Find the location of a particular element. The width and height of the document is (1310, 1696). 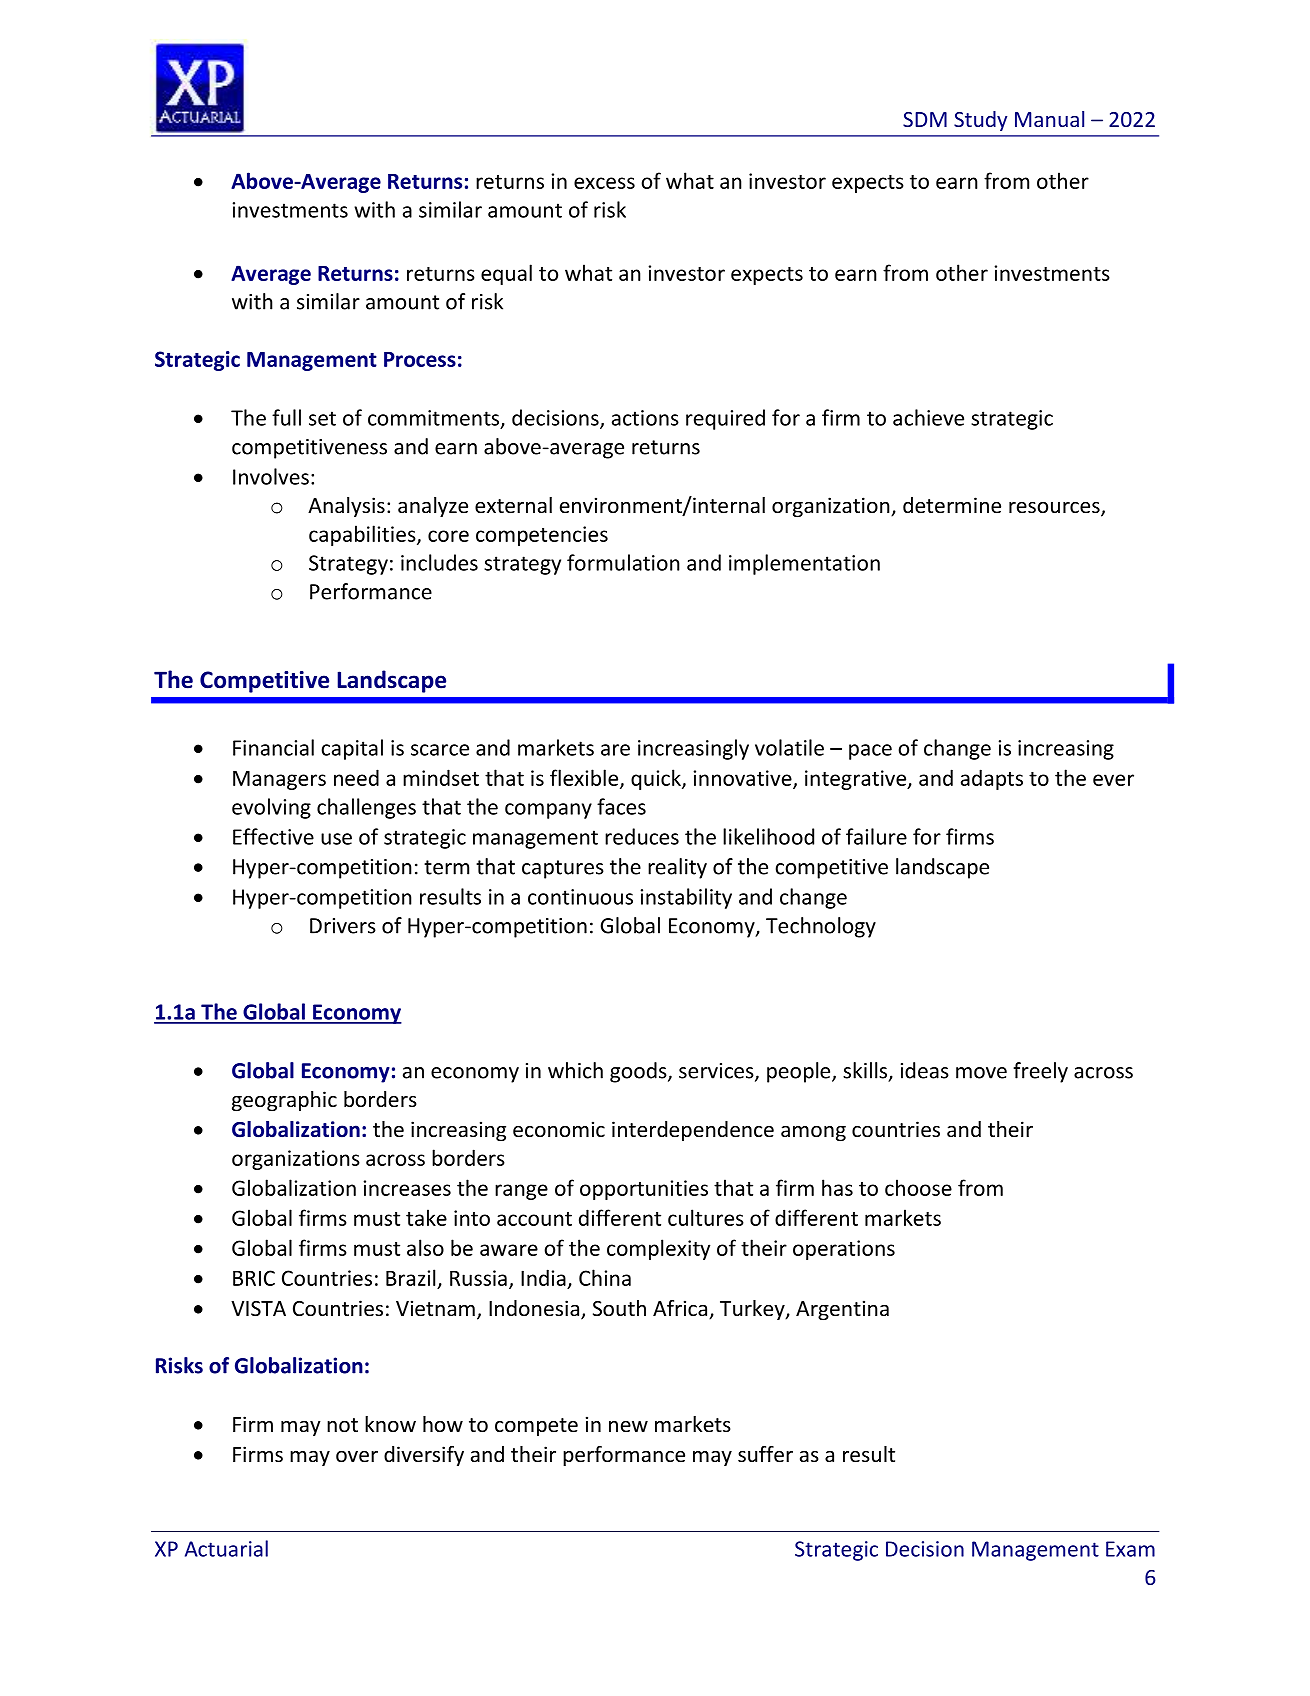

Manual is located at coordinates (1049, 119).
